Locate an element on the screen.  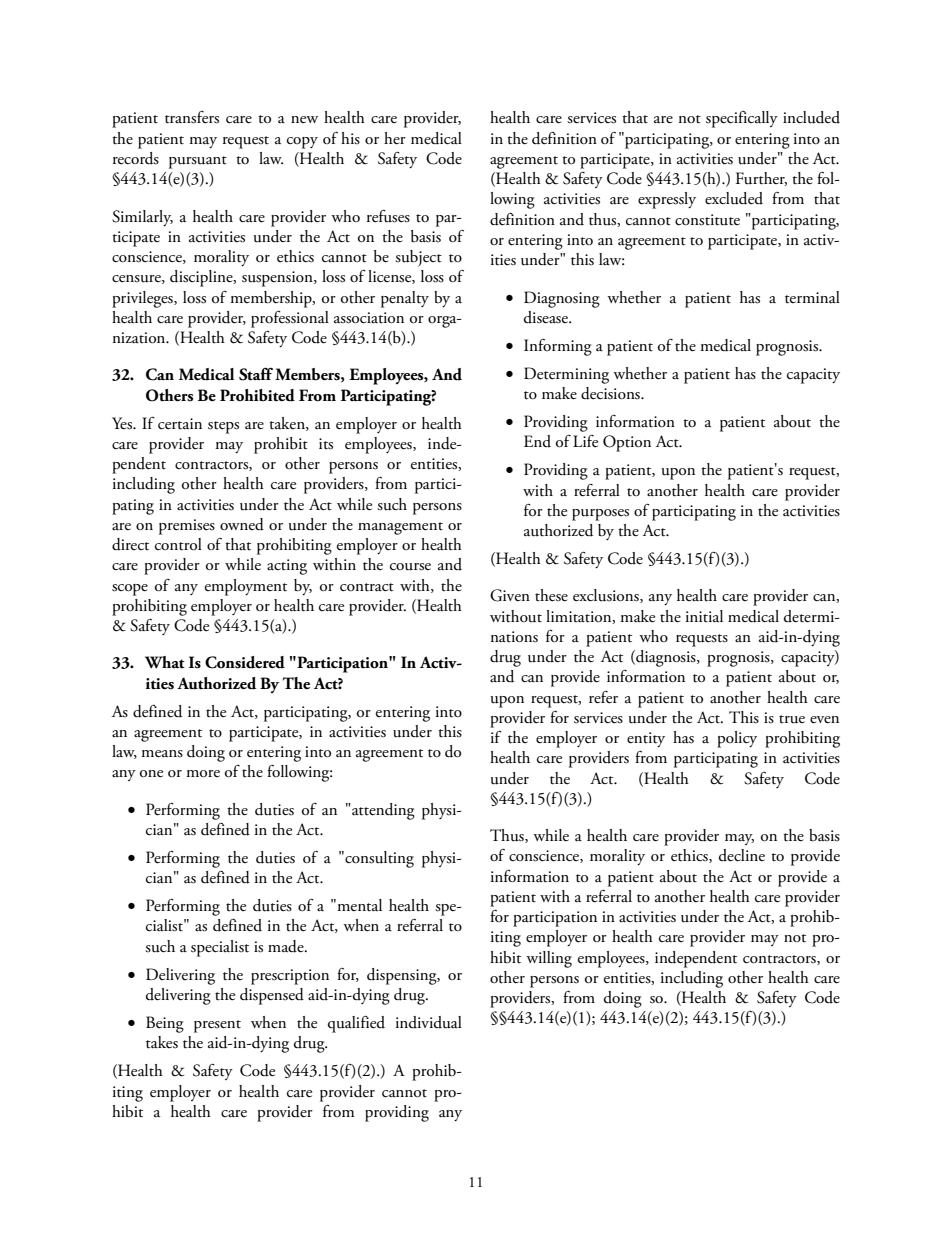
pursuant is located at coordinates (198, 162).
